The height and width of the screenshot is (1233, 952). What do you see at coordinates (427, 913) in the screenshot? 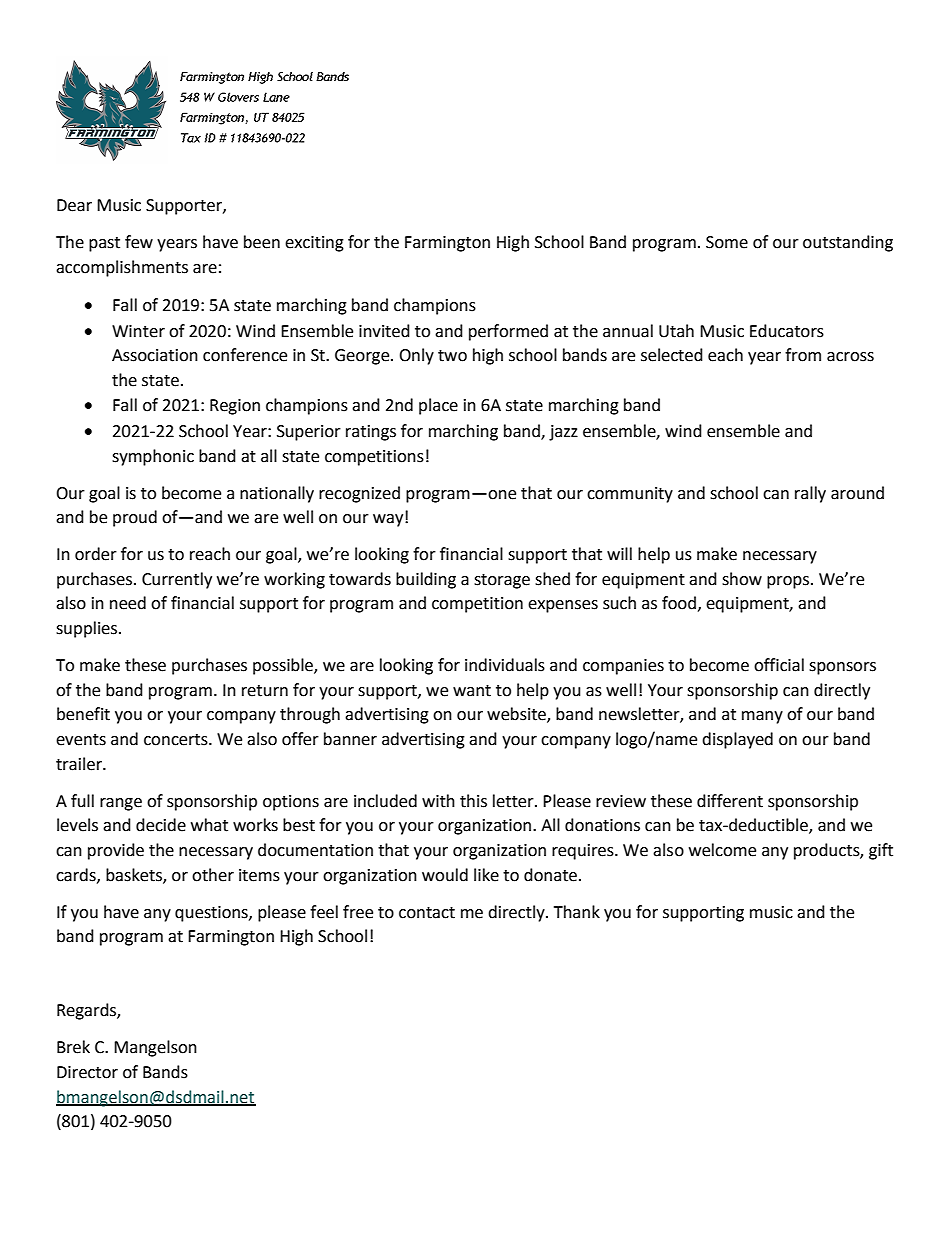
I see `contact` at bounding box center [427, 913].
